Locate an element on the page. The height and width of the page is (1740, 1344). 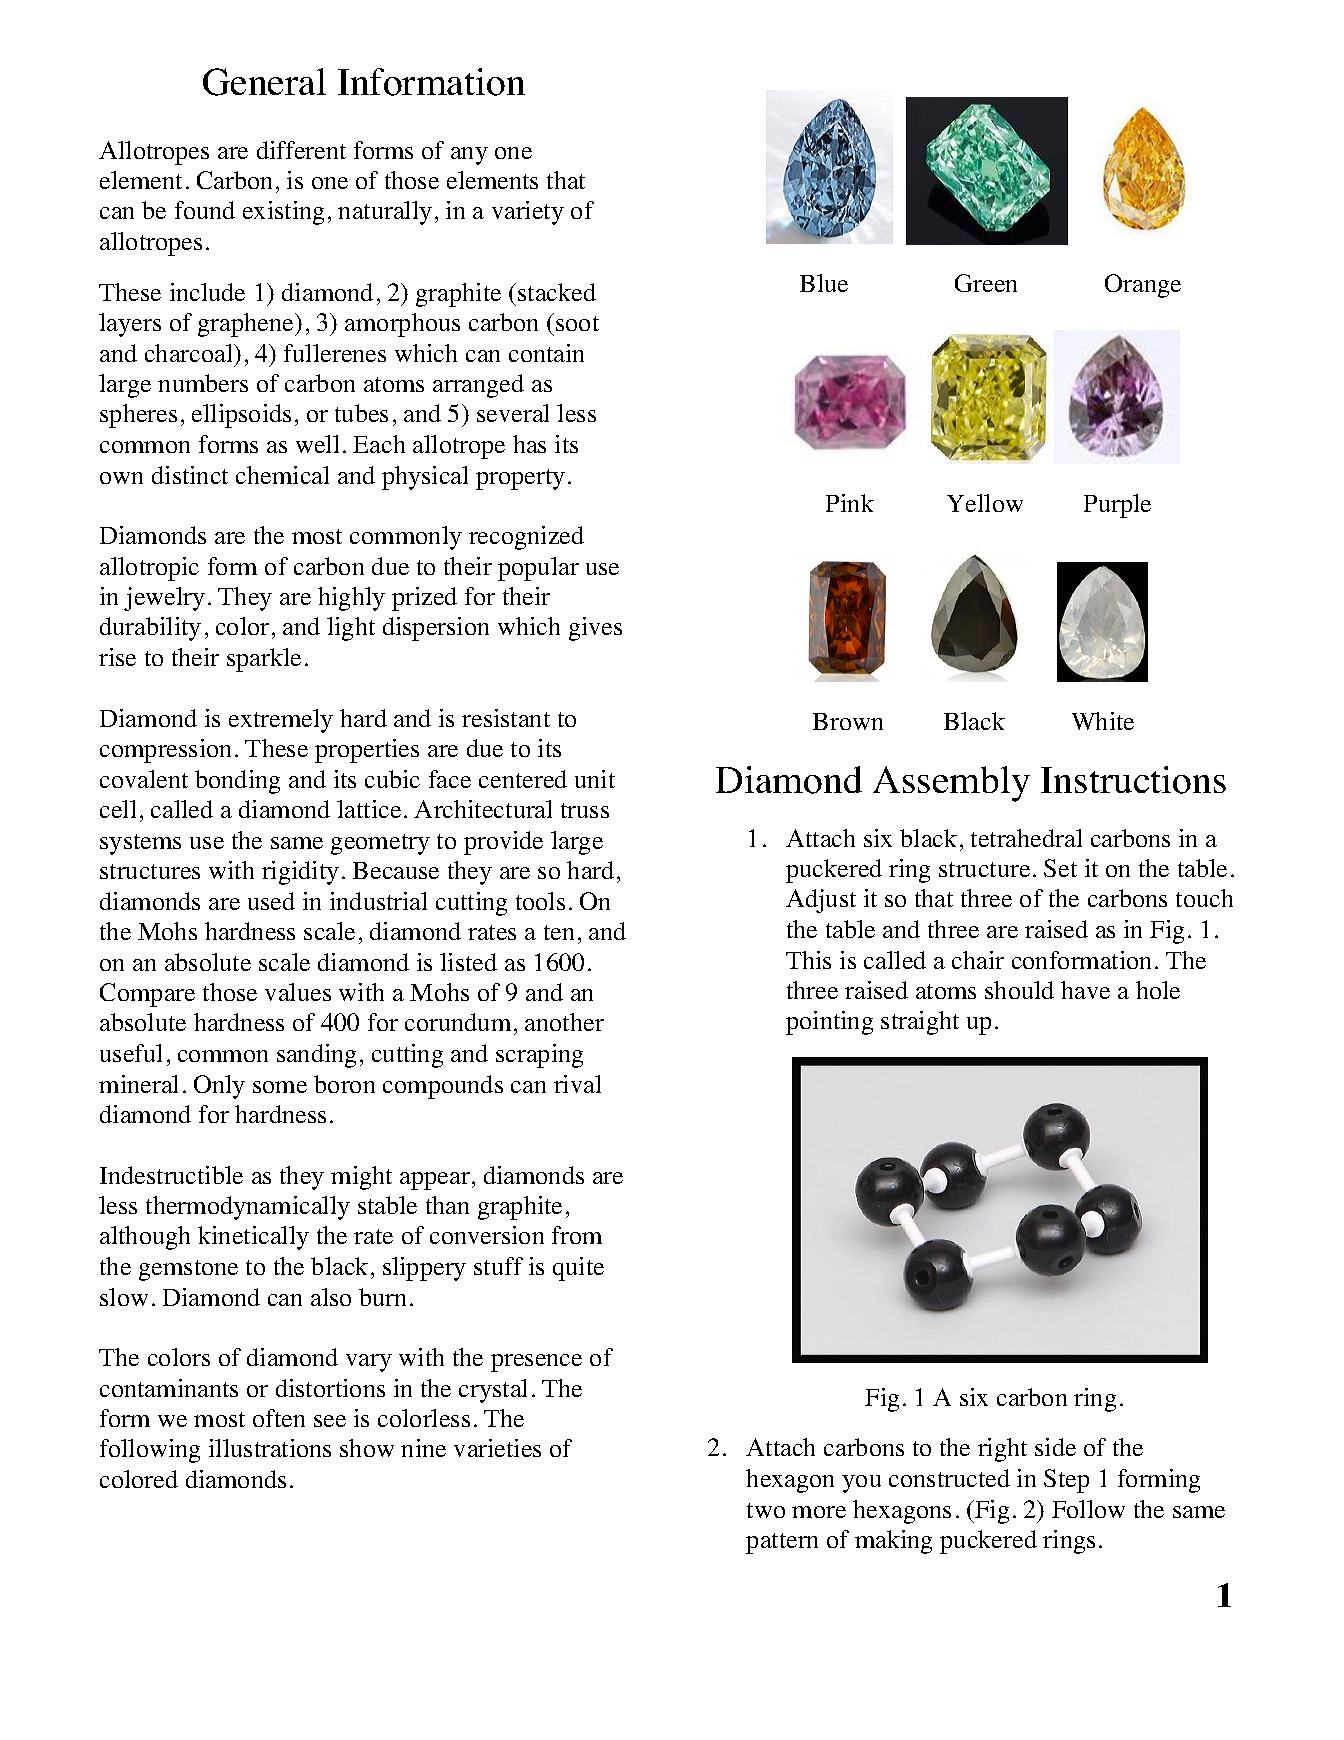
thermodynamically is located at coordinates (248, 1208).
